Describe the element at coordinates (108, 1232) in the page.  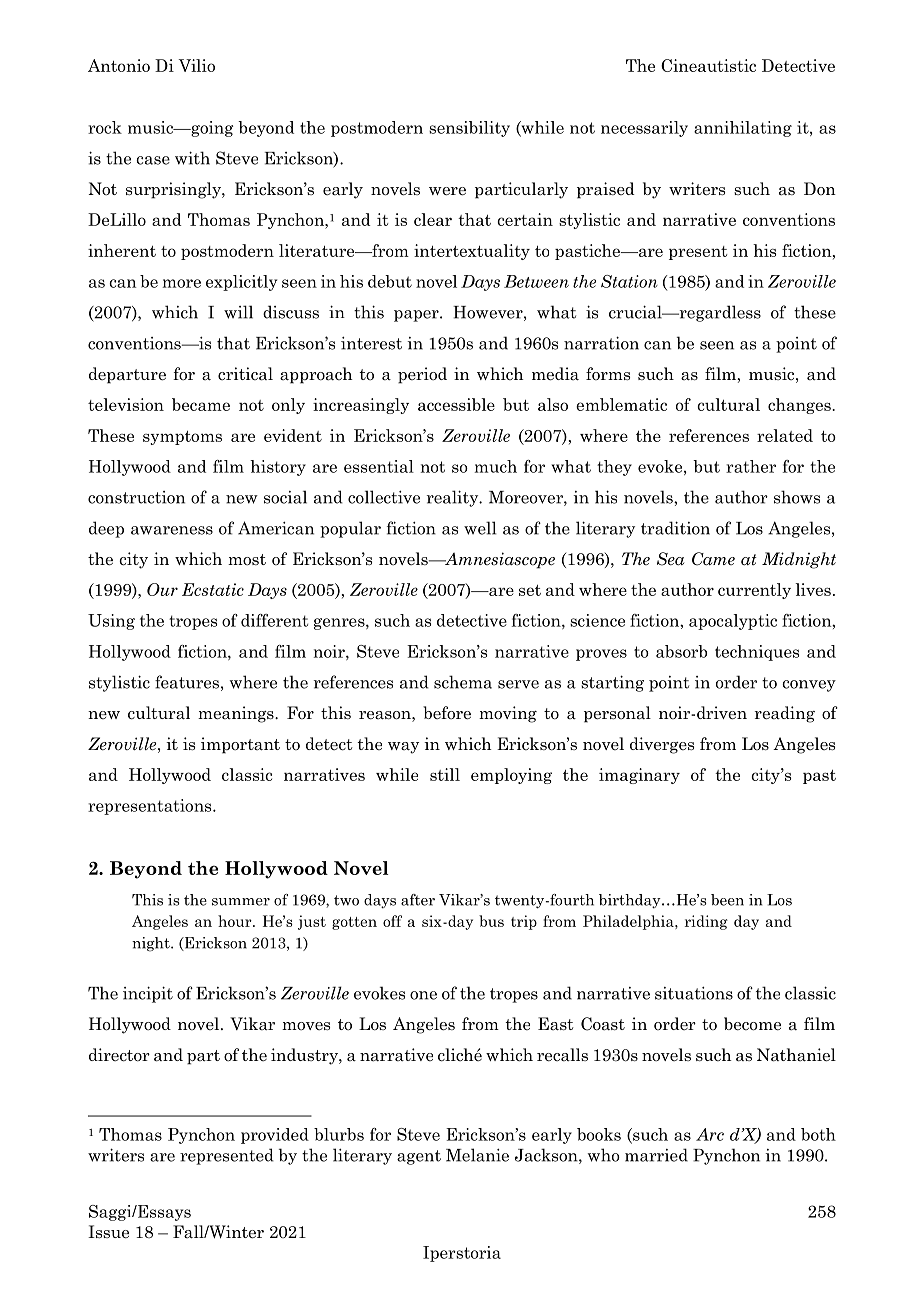
I see `Issue` at that location.
